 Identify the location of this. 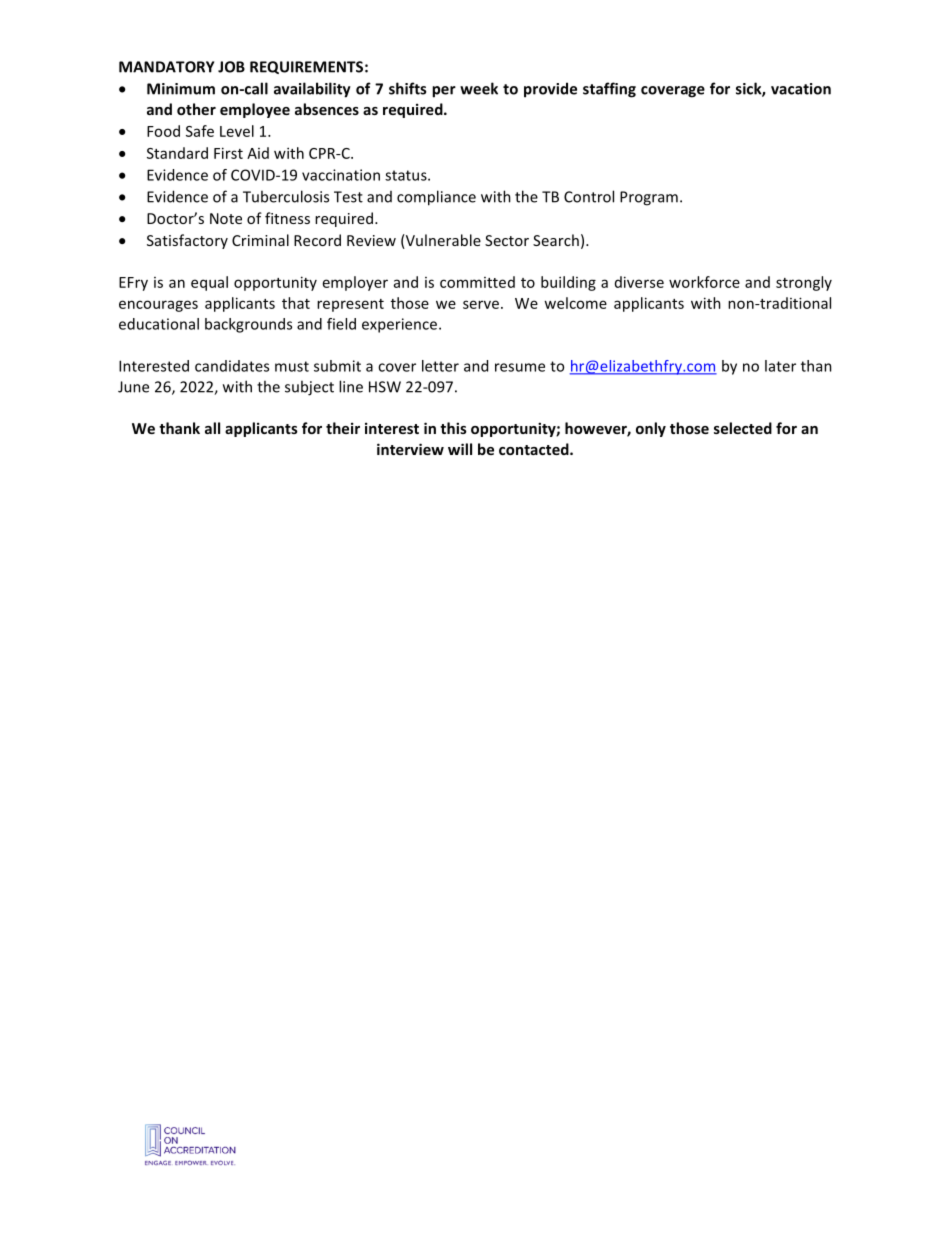
(453, 428).
